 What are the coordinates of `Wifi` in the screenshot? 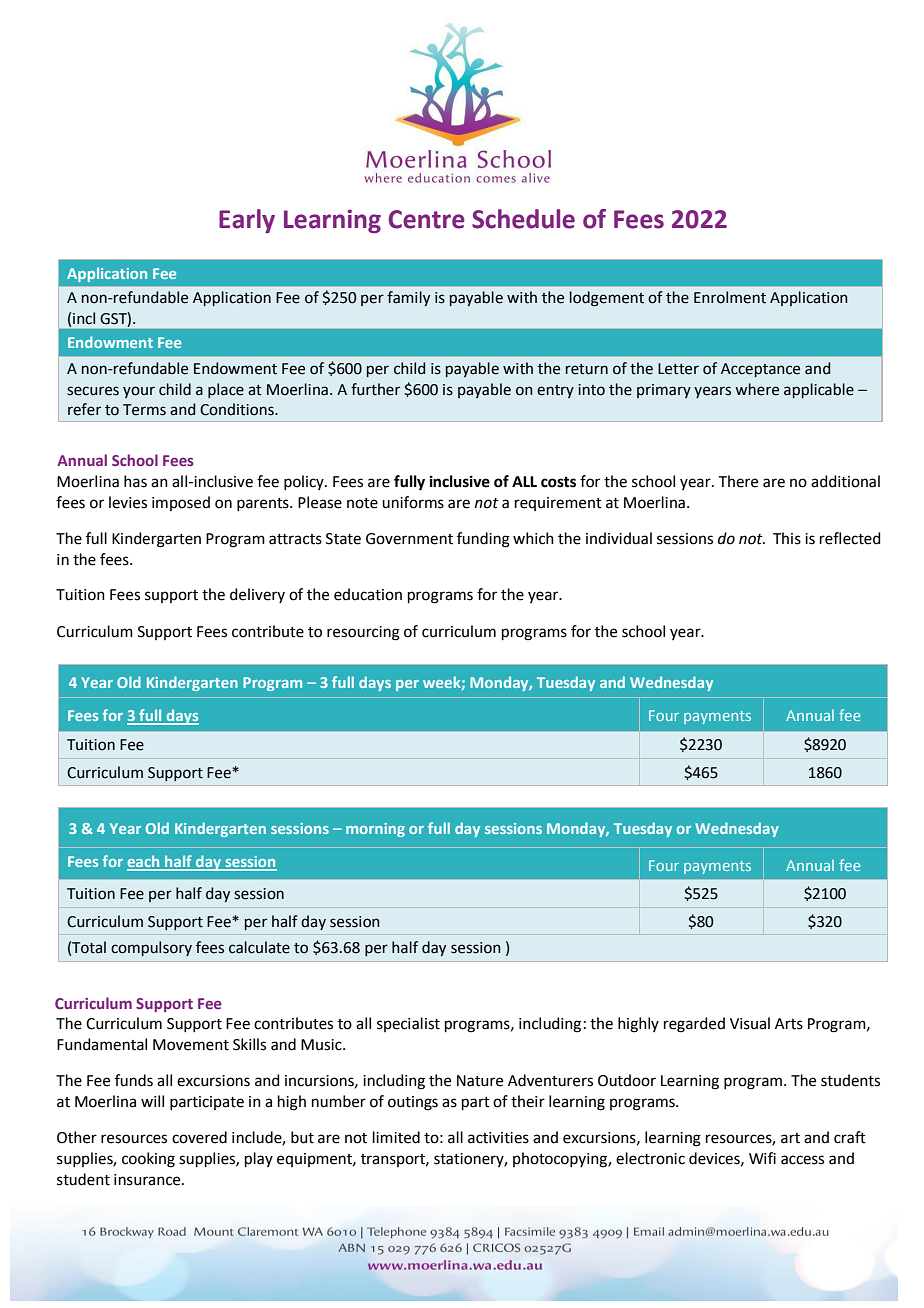 It's located at (762, 1158).
